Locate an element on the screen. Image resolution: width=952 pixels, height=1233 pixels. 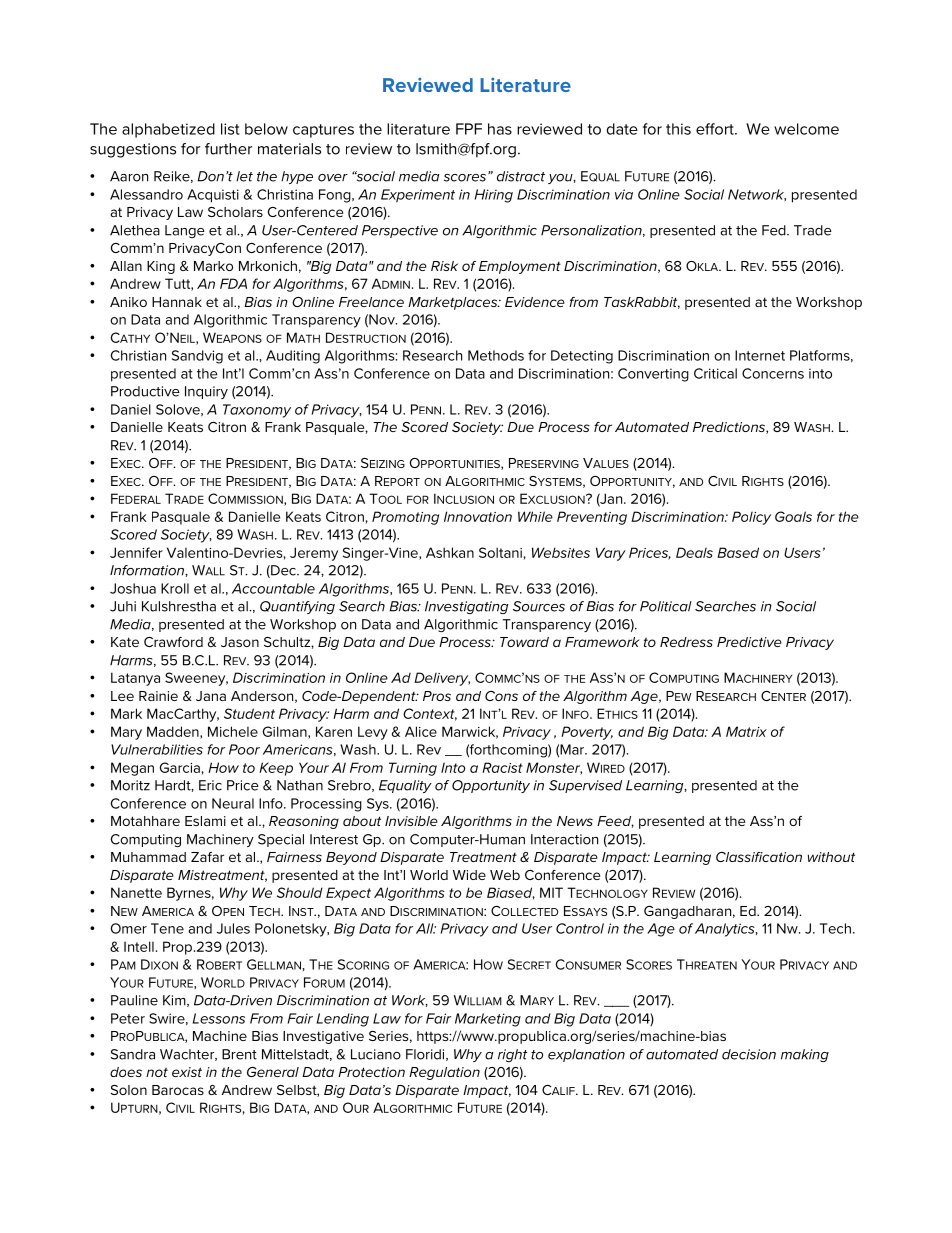
Wide is located at coordinates (469, 875).
